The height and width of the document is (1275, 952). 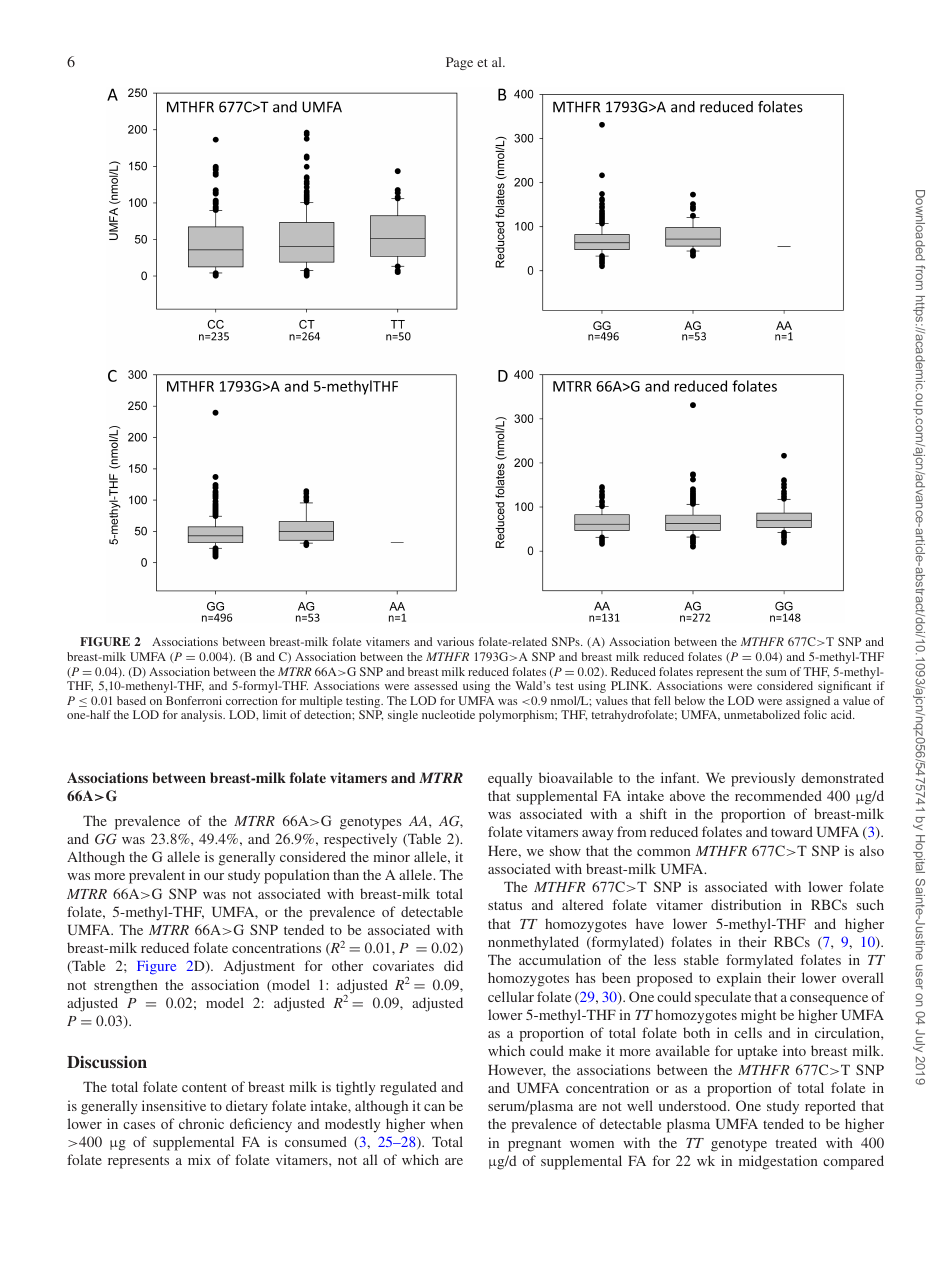 What do you see at coordinates (455, 641) in the document?
I see `various` at bounding box center [455, 641].
